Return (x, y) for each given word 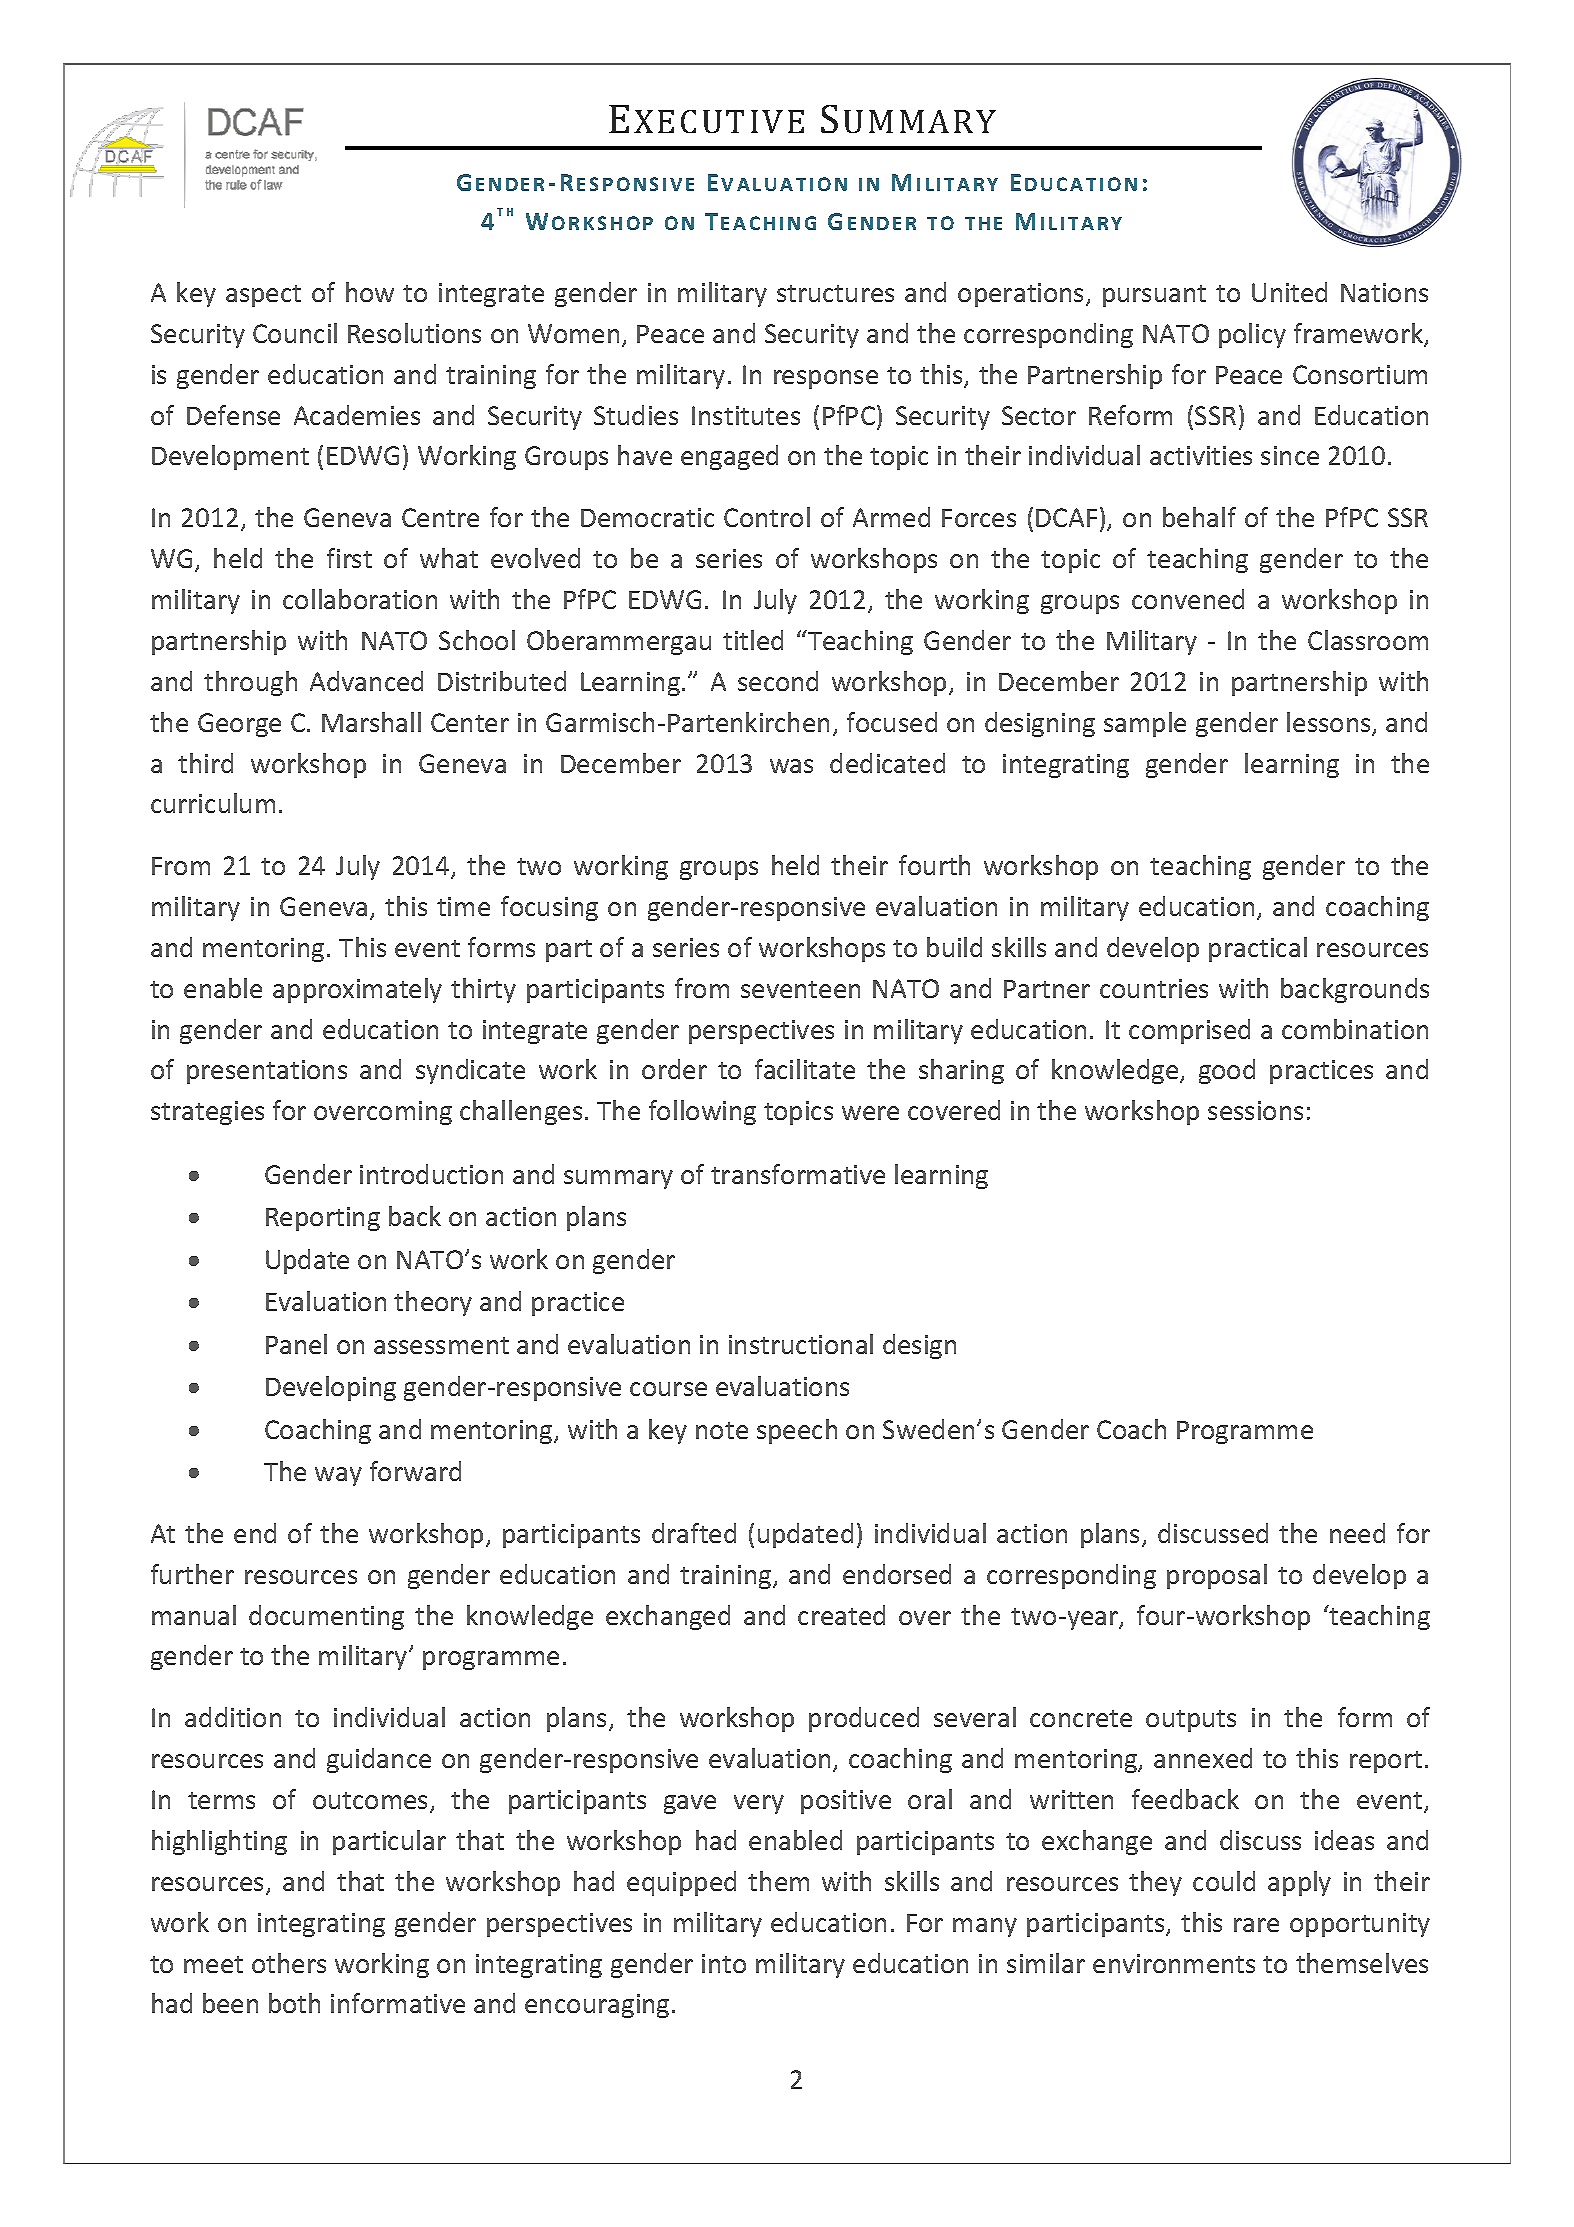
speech (797, 1431)
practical (1258, 949)
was (791, 766)
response (826, 379)
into (724, 1963)
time (463, 906)
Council (295, 333)
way (338, 1476)
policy (1252, 335)
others (289, 1963)
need (1357, 1533)
